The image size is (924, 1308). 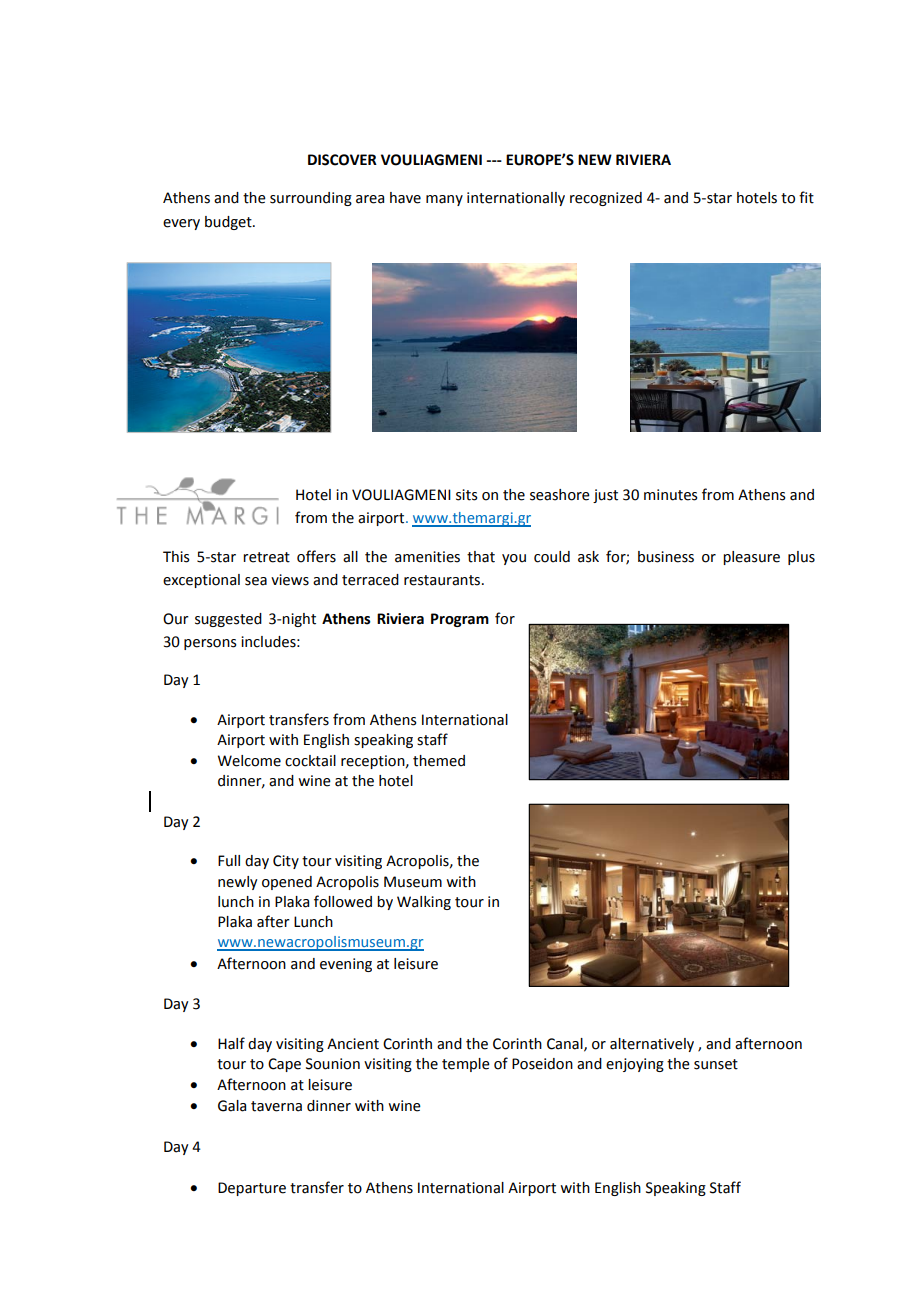 What do you see at coordinates (751, 558) in the screenshot?
I see `pleasure` at bounding box center [751, 558].
